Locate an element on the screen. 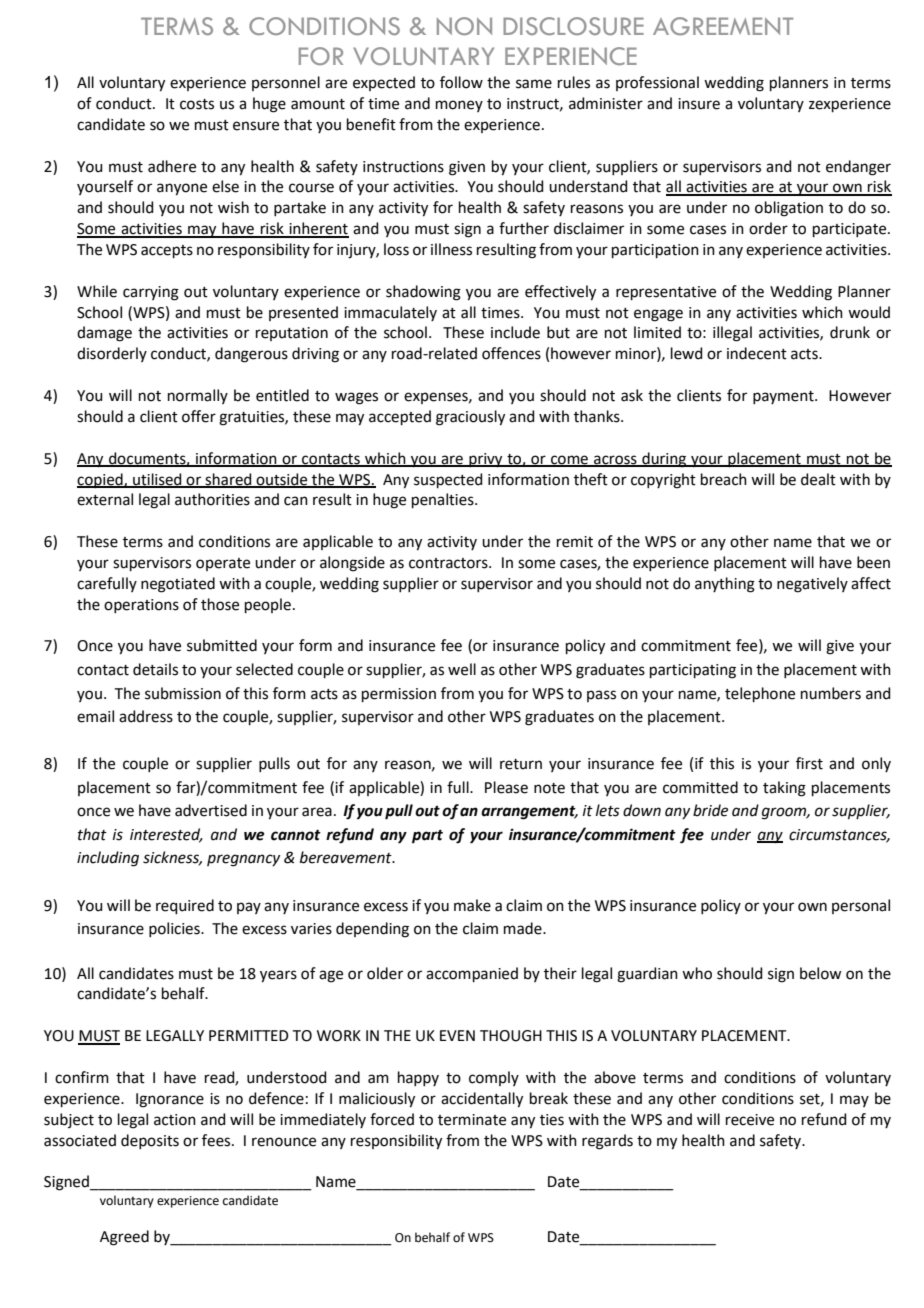 The image size is (924, 1308). AGREEMENT is located at coordinates (723, 26).
